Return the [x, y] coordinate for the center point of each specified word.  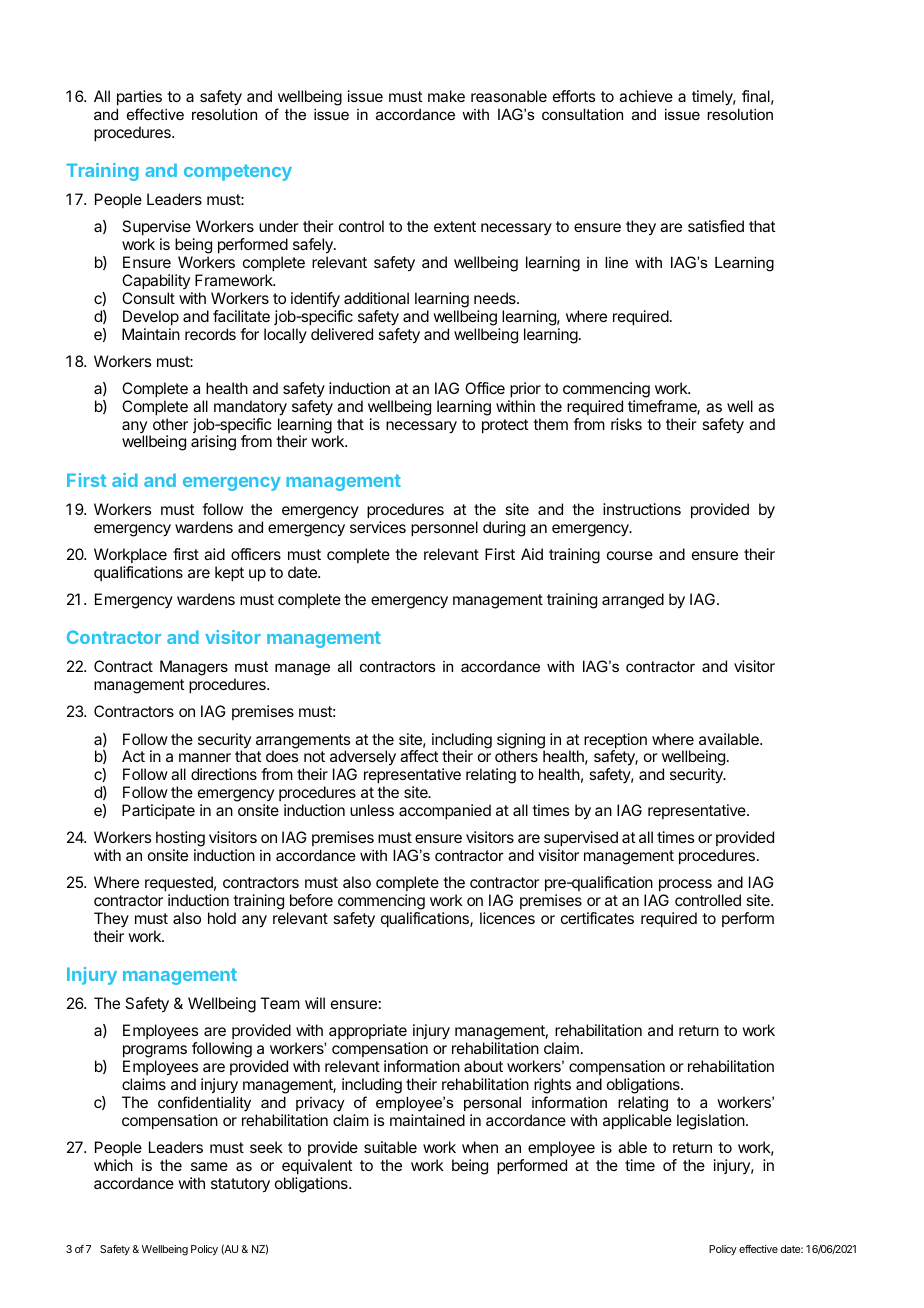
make [446, 96]
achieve [646, 96]
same [209, 1166]
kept [229, 574]
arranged [633, 601]
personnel [444, 529]
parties [139, 98]
